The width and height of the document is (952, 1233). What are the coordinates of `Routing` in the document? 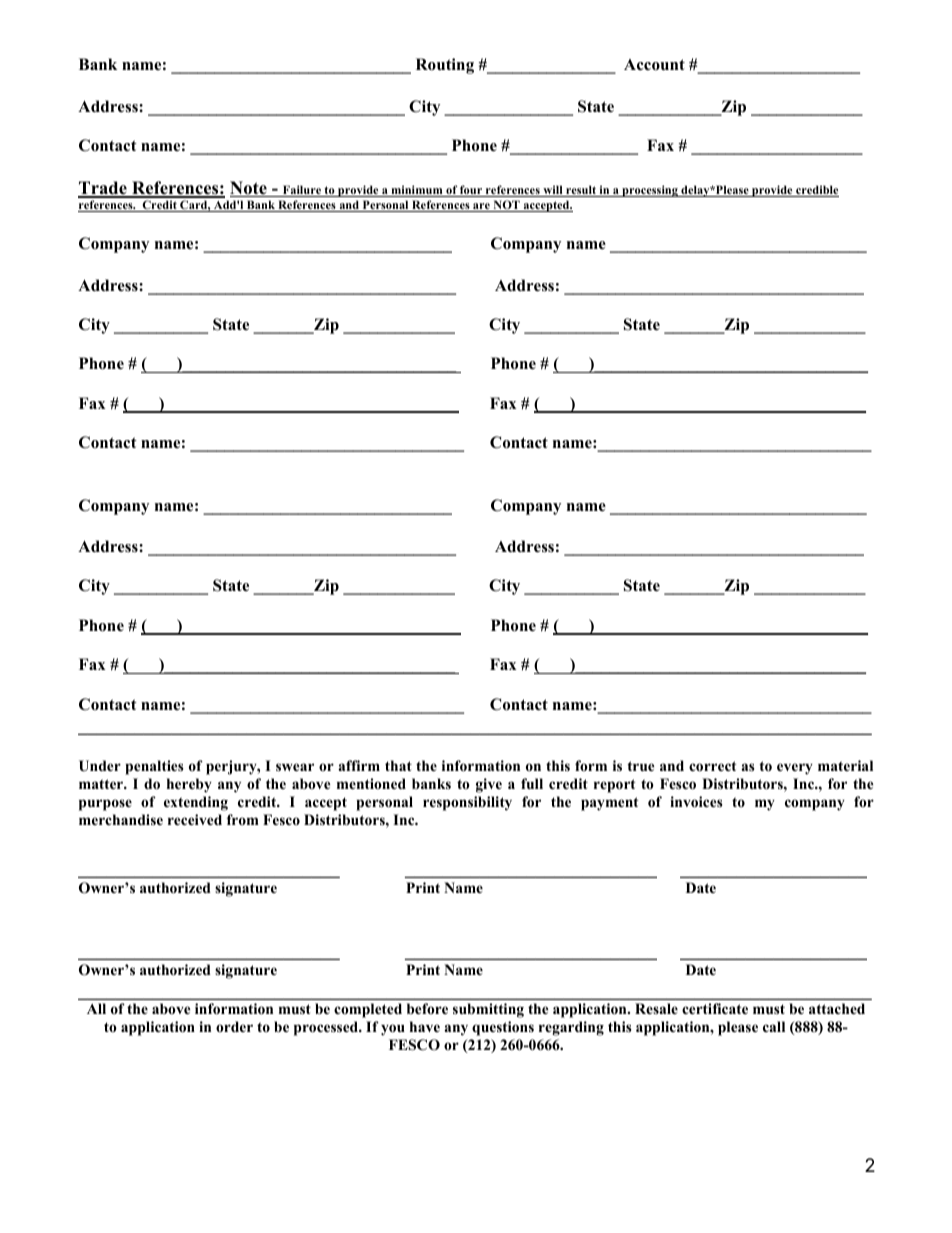 It's located at (445, 66).
